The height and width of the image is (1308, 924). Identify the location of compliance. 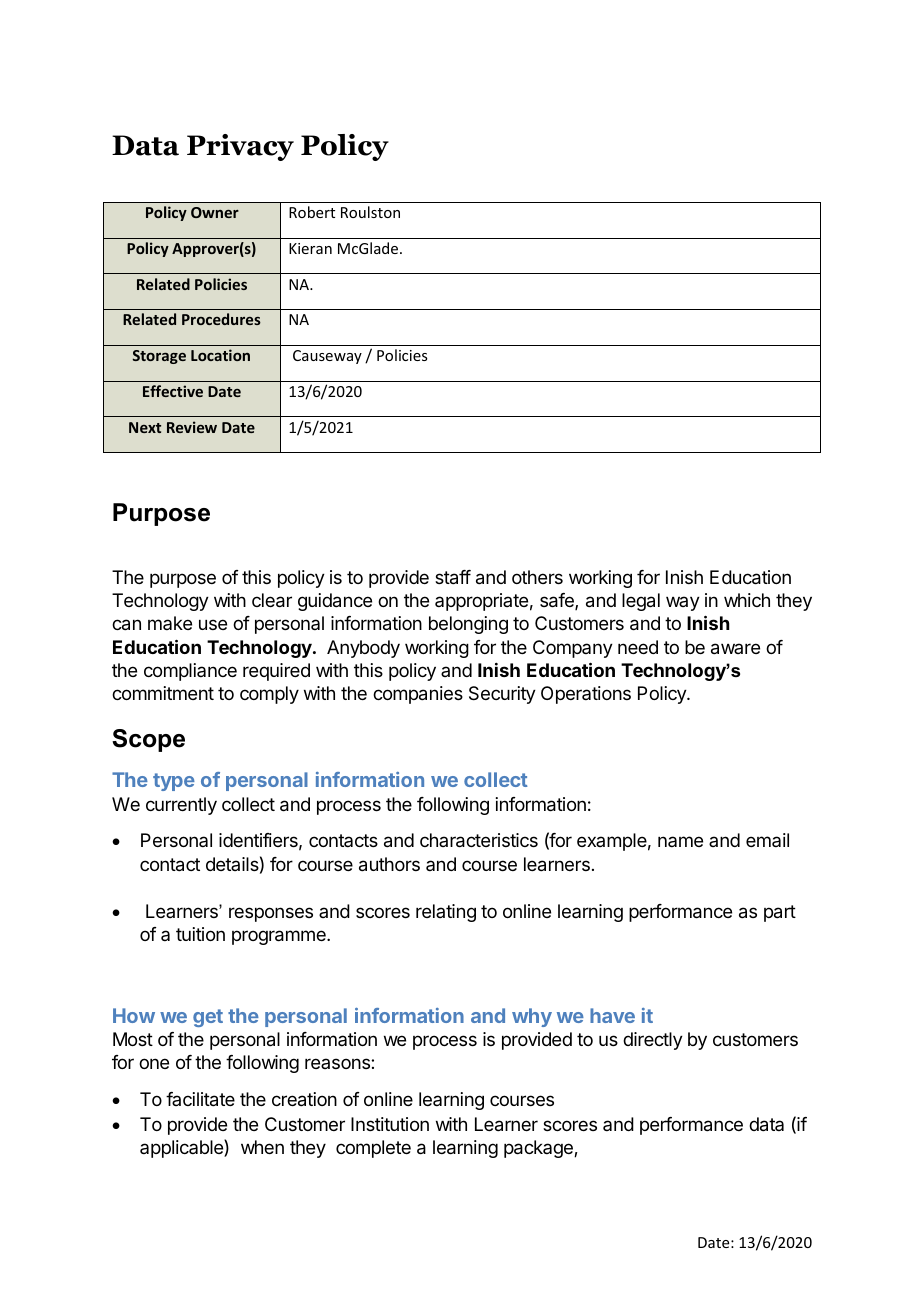
(190, 672).
